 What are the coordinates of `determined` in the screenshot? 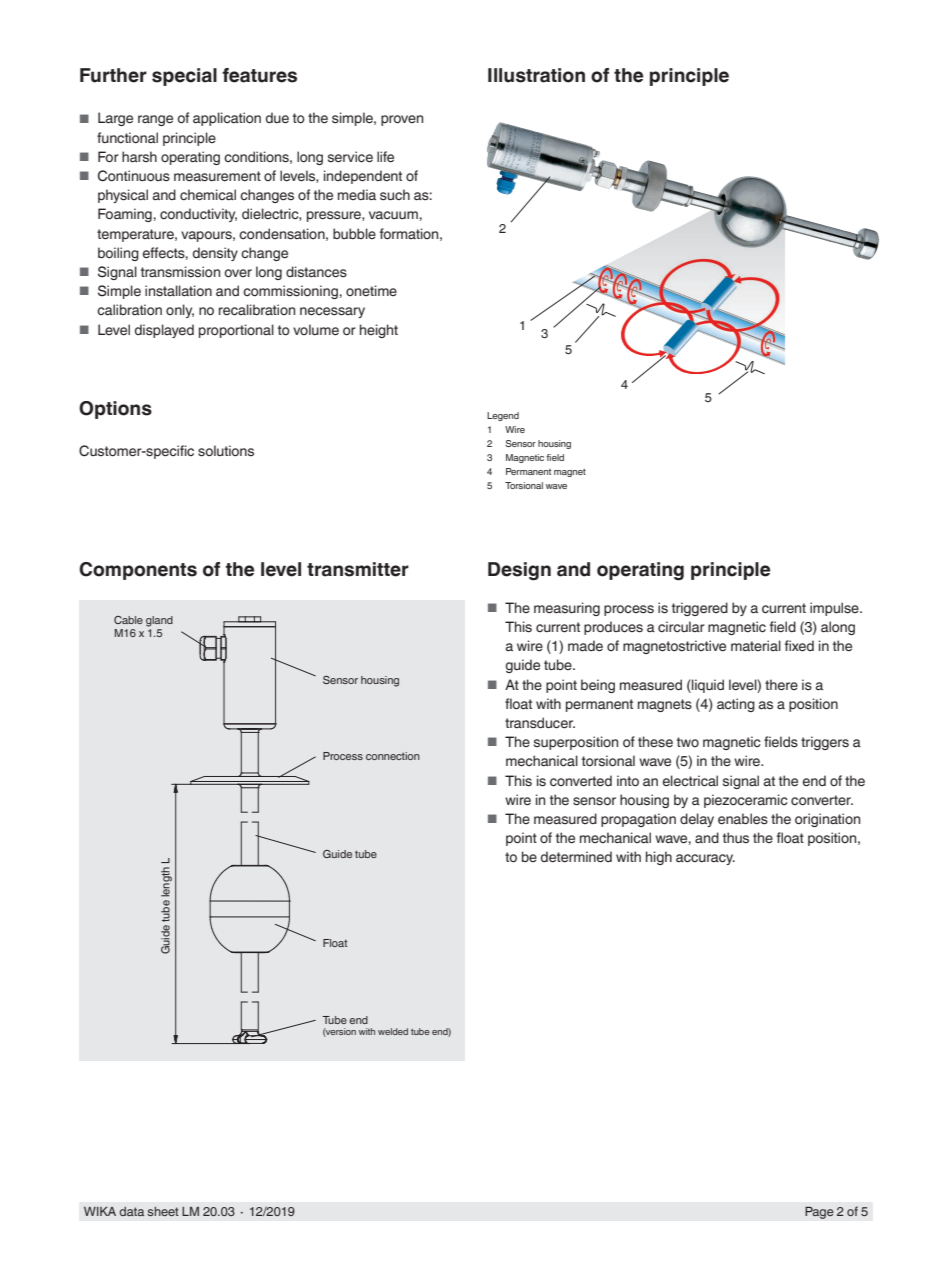 It's located at (576, 857).
